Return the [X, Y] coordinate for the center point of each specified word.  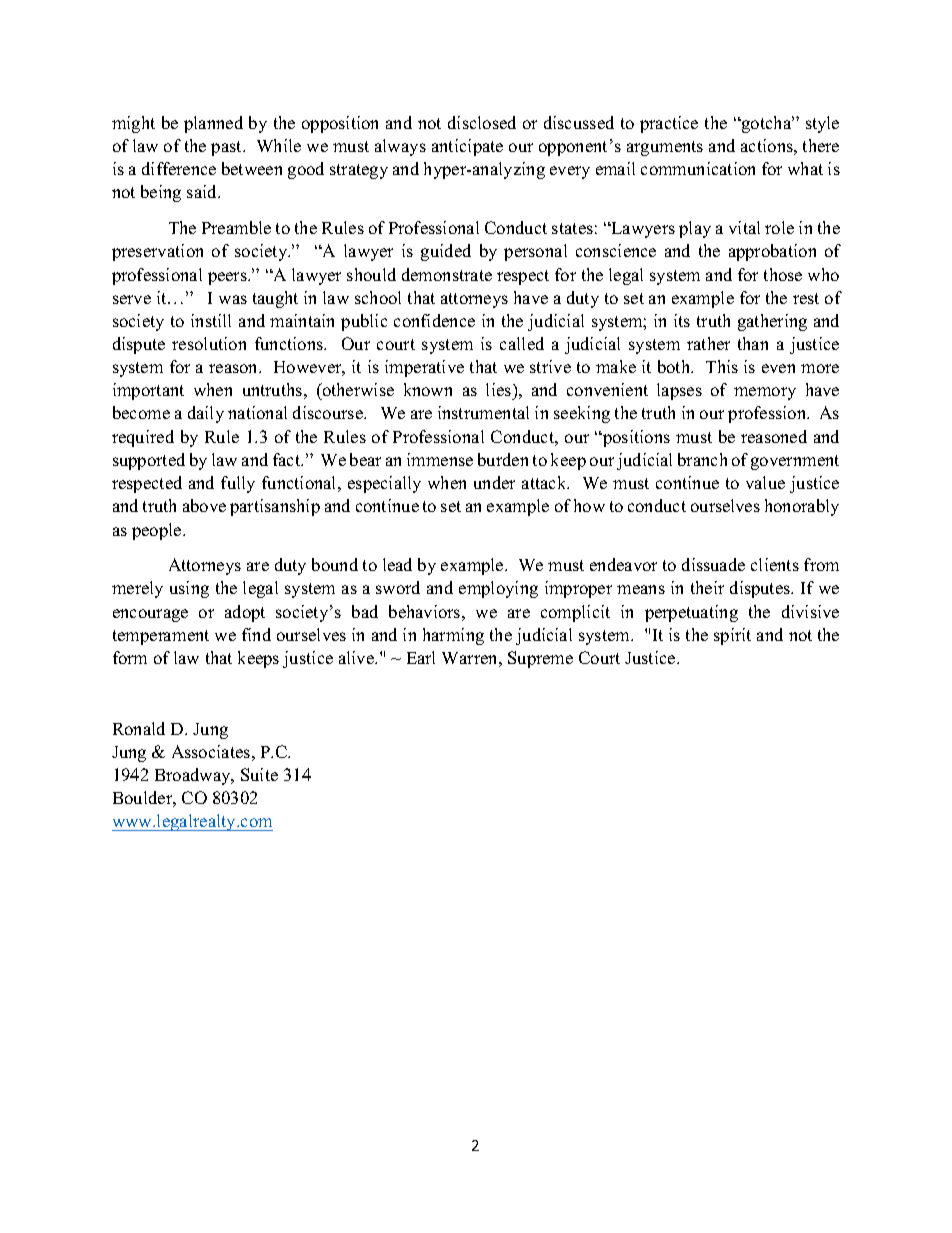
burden [503, 459]
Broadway [194, 776]
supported [149, 461]
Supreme [540, 659]
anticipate [467, 147]
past [227, 148]
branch [702, 459]
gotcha [766, 124]
